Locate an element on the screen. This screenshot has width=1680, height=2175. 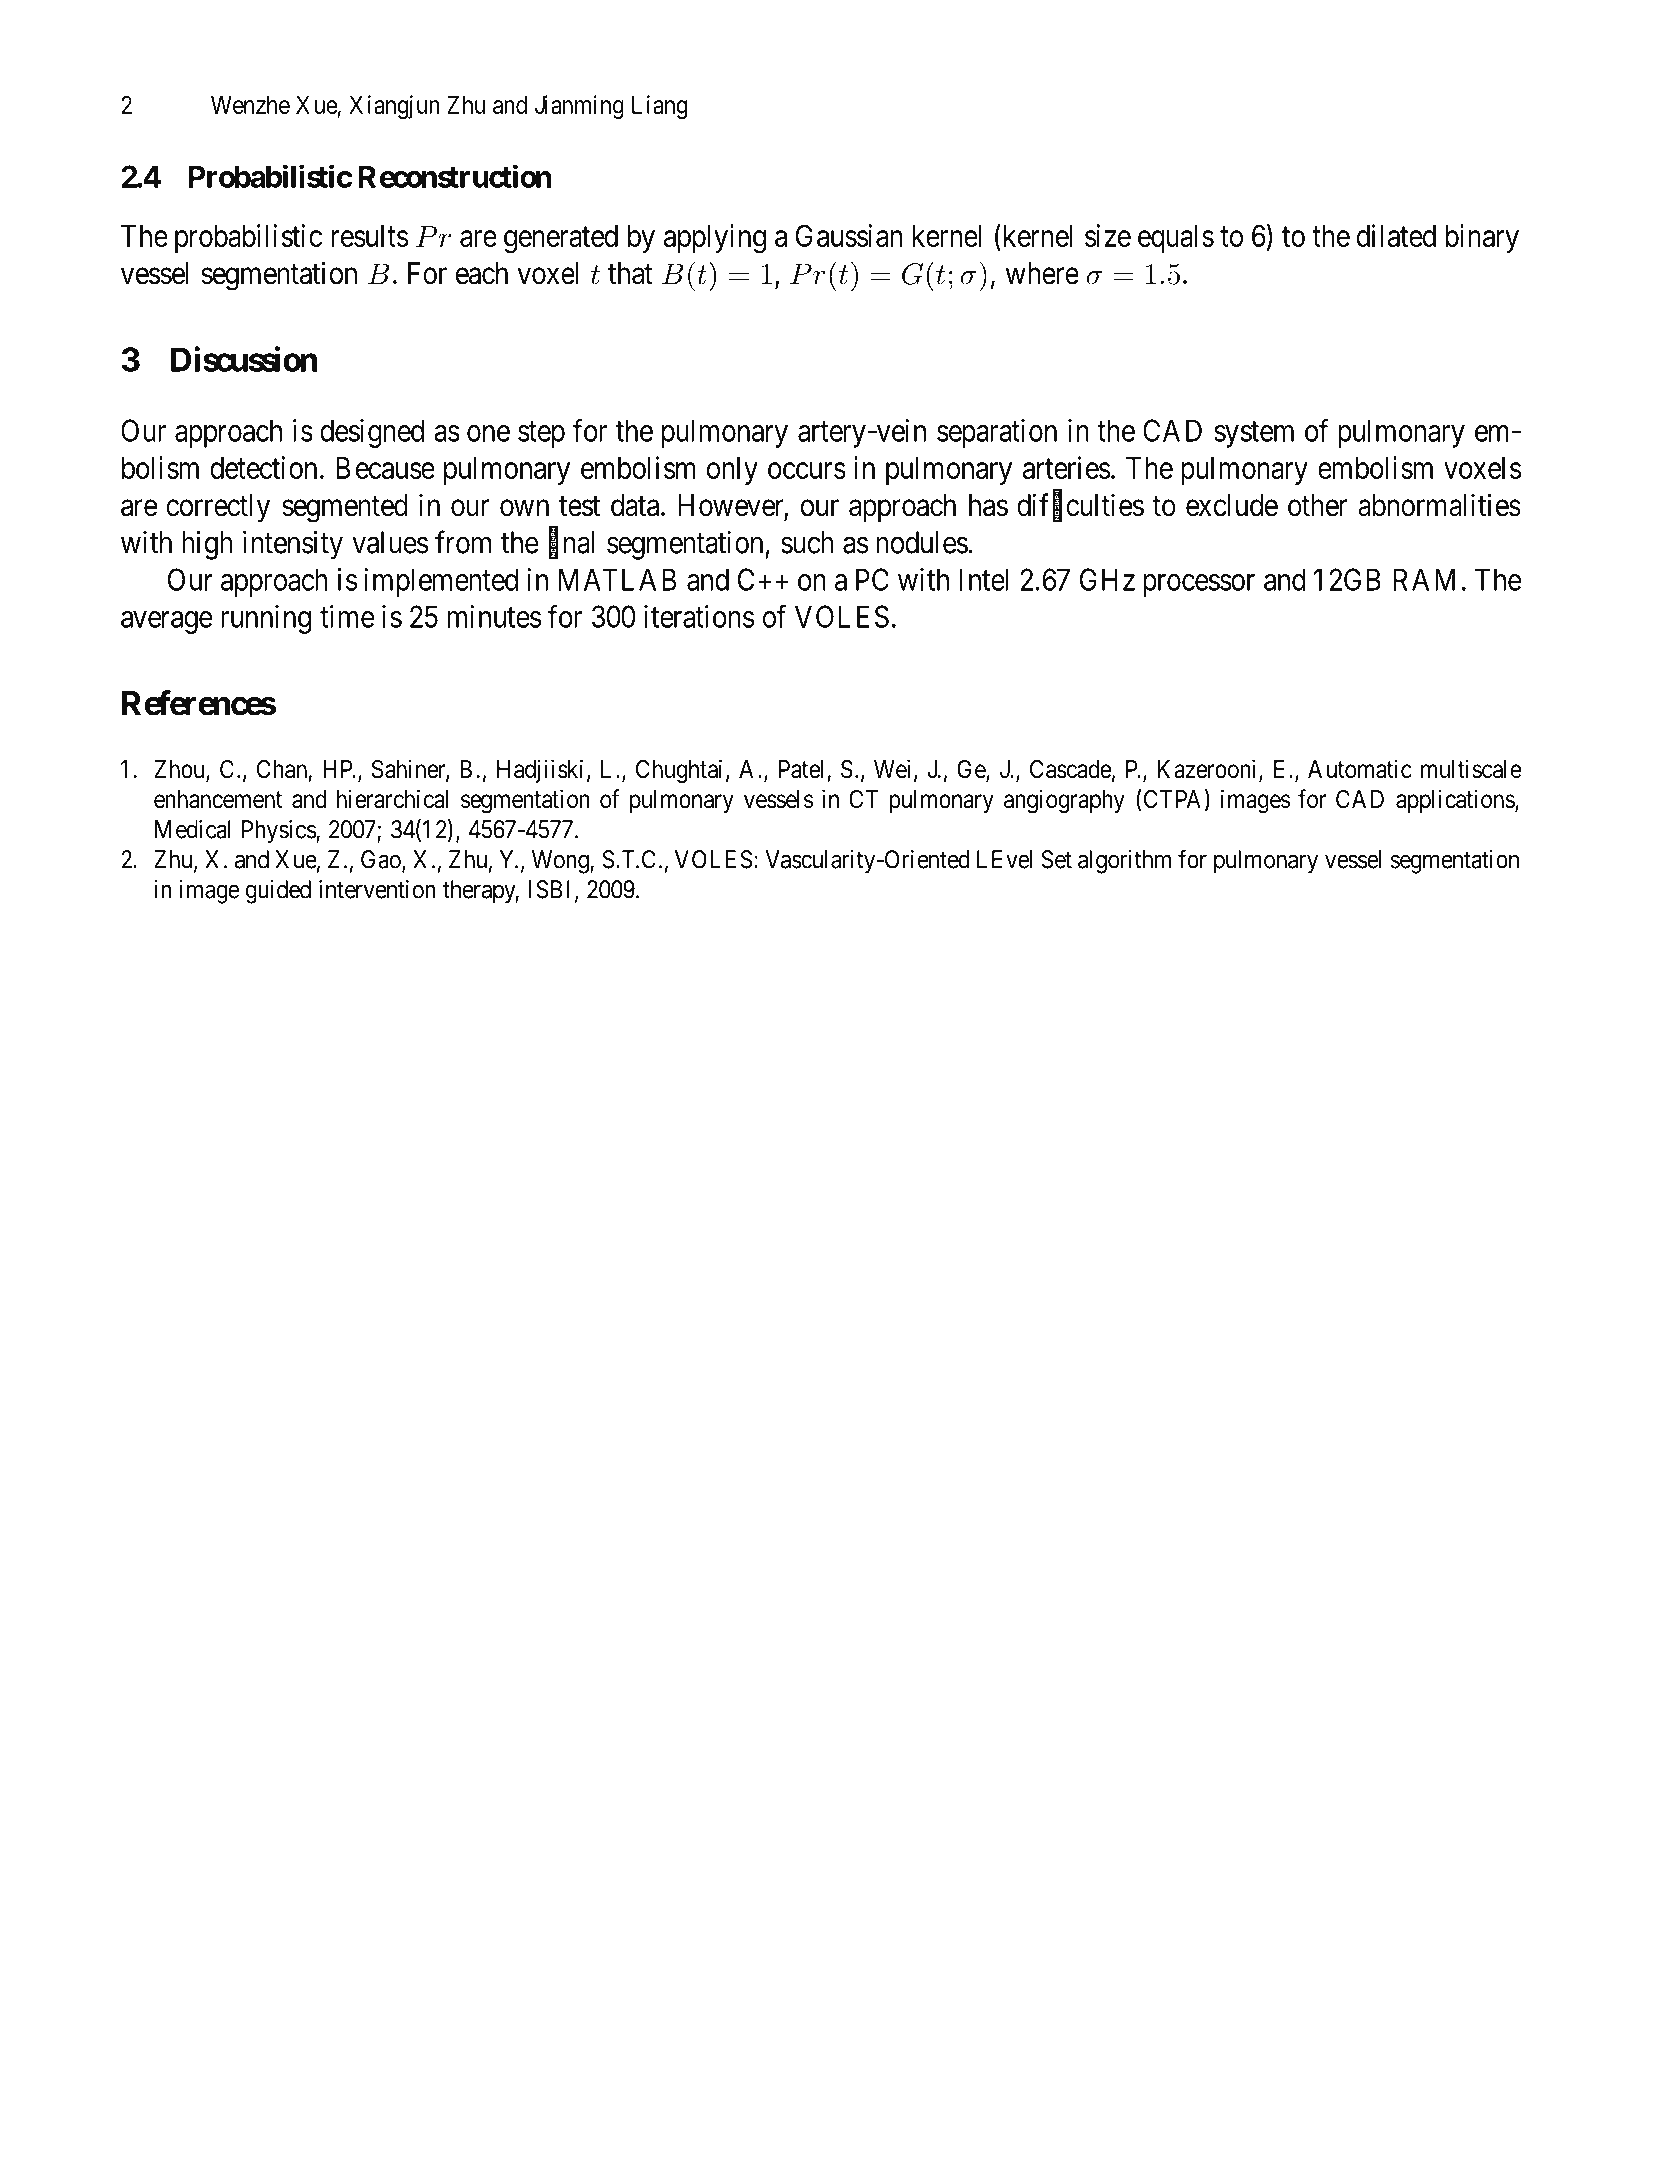
Patel is located at coordinates (801, 769).
